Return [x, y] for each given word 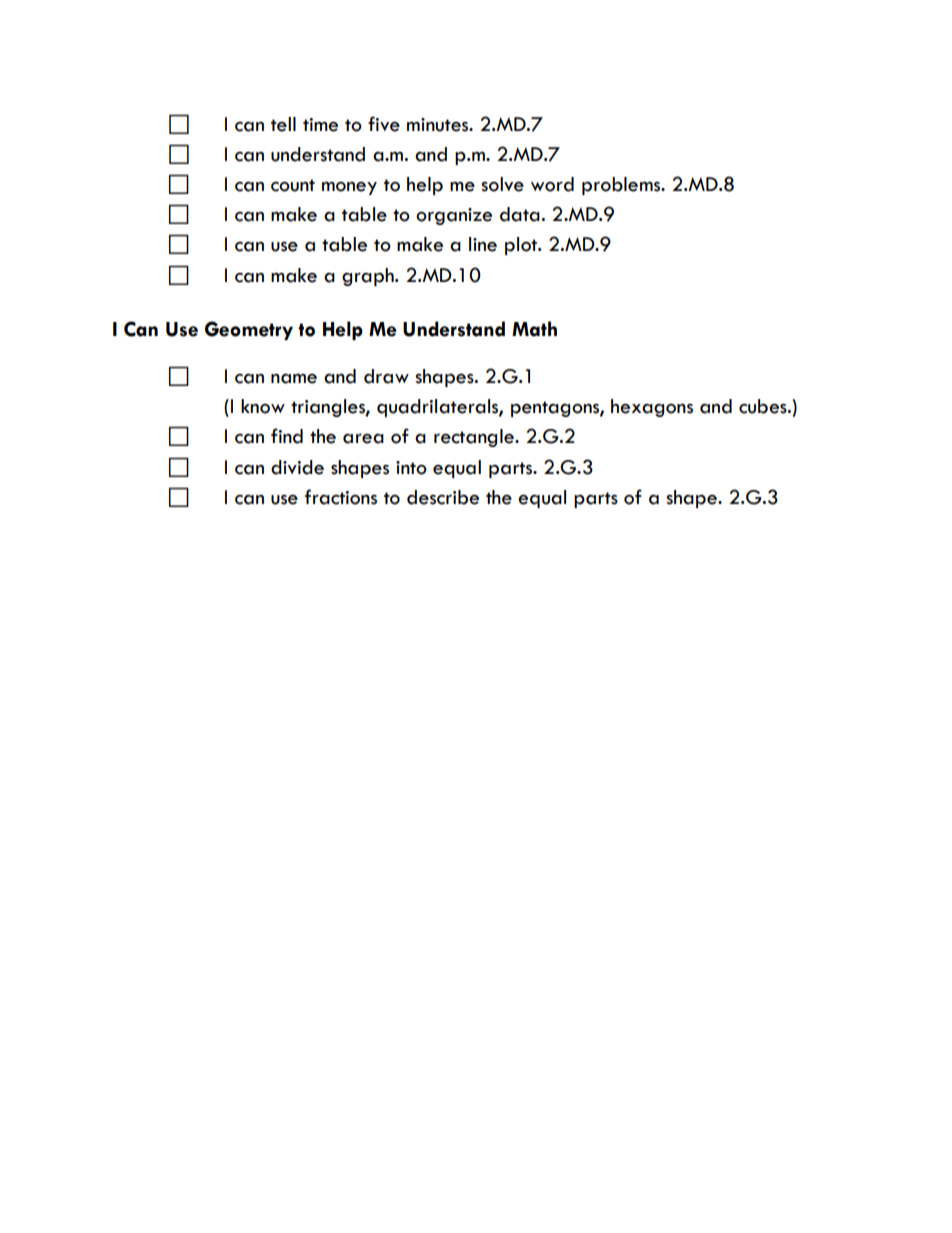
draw [386, 376]
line [483, 244]
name [294, 378]
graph [369, 277]
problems [622, 186]
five [384, 124]
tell [283, 124]
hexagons [652, 408]
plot [522, 246]
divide [297, 467]
